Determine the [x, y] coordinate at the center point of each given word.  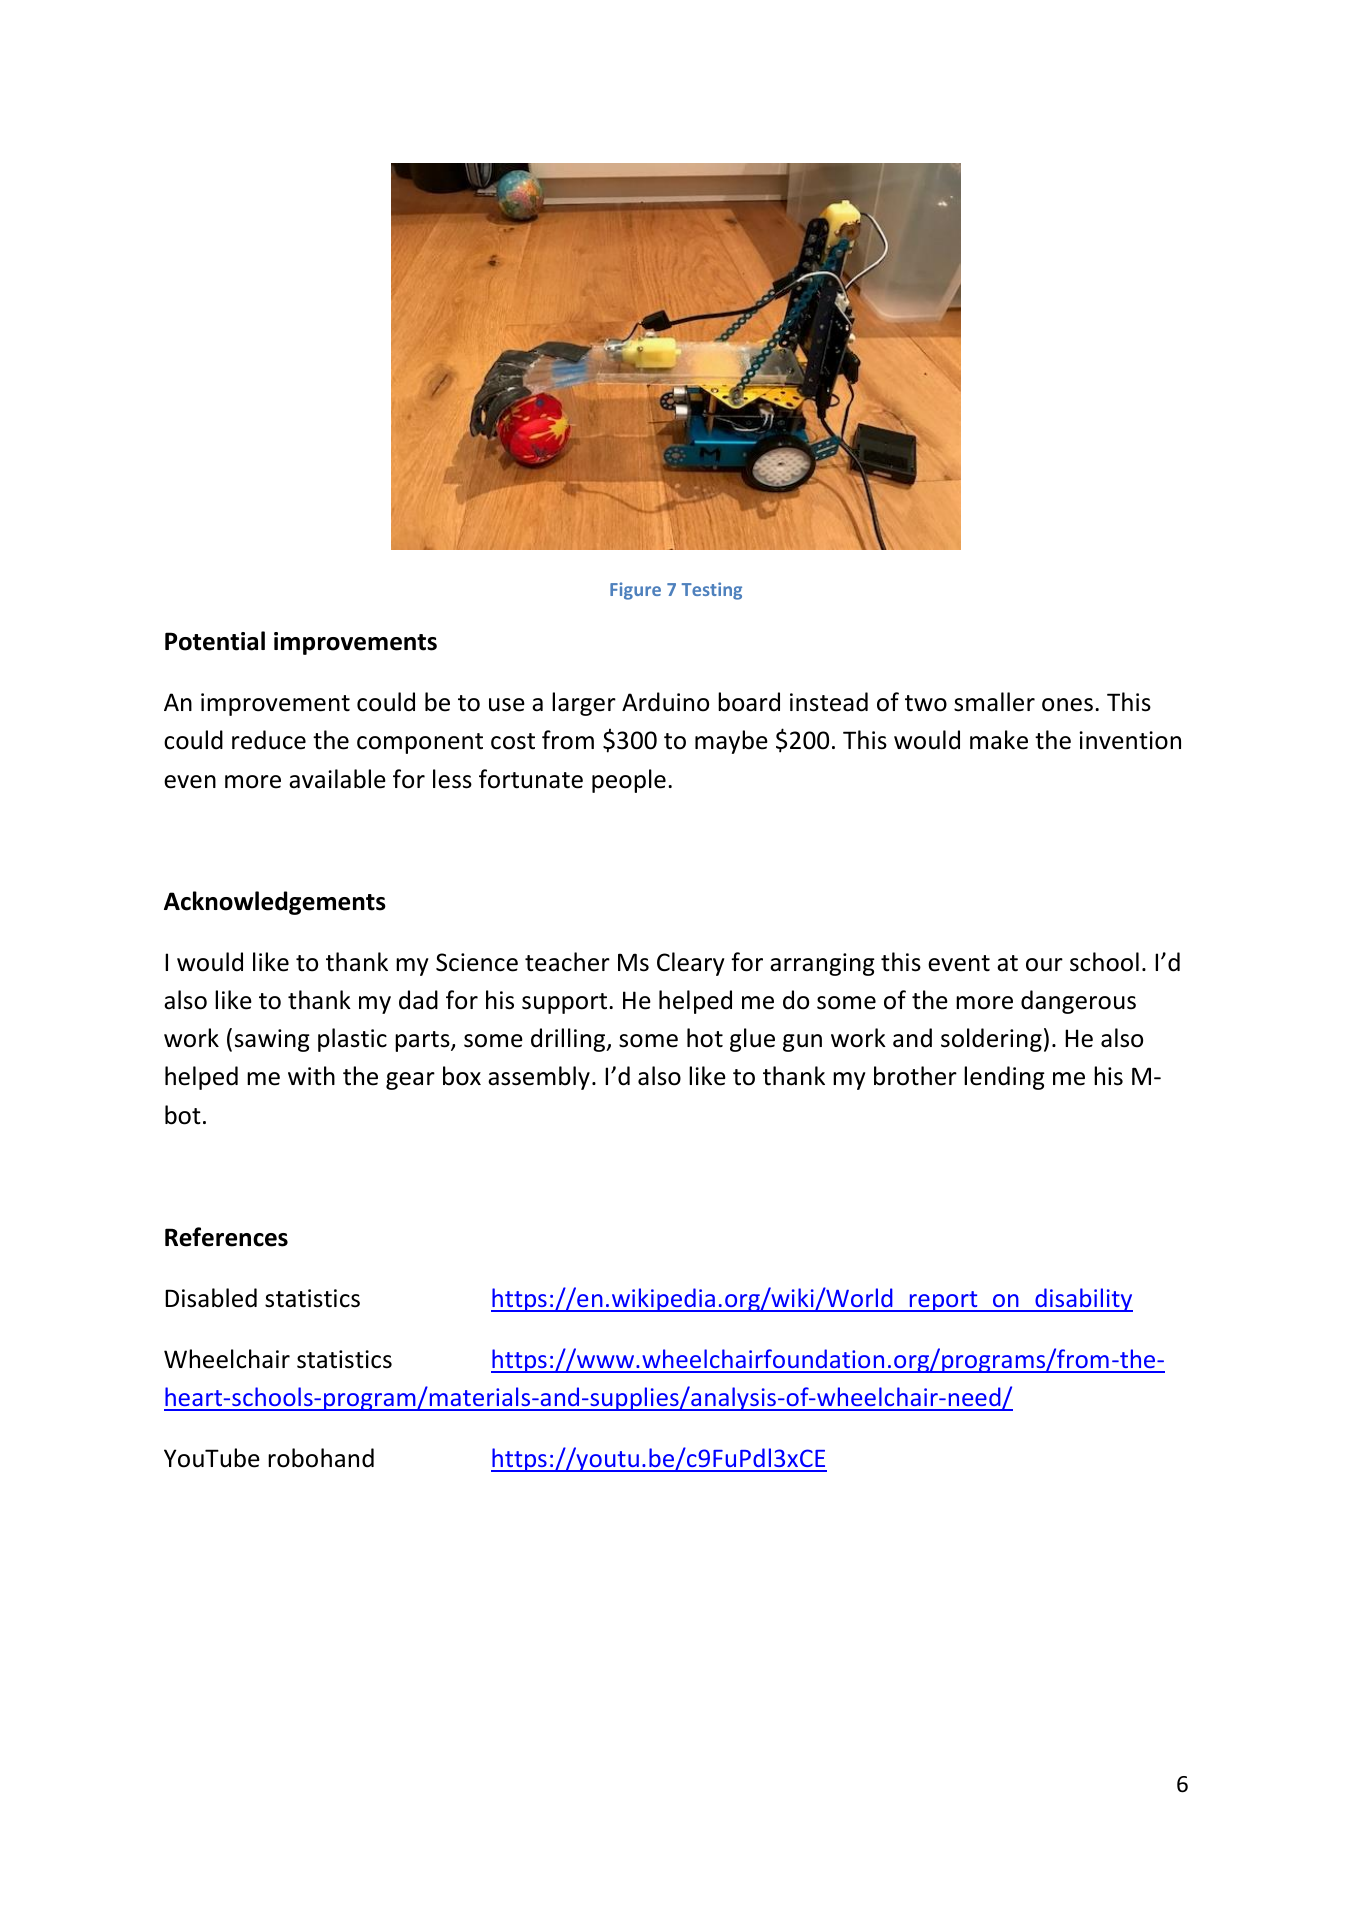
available [337, 779]
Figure [635, 591]
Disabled [211, 1298]
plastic [352, 1040]
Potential [215, 641]
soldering [991, 1040]
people [629, 781]
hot [705, 1038]
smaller [994, 702]
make [999, 740]
